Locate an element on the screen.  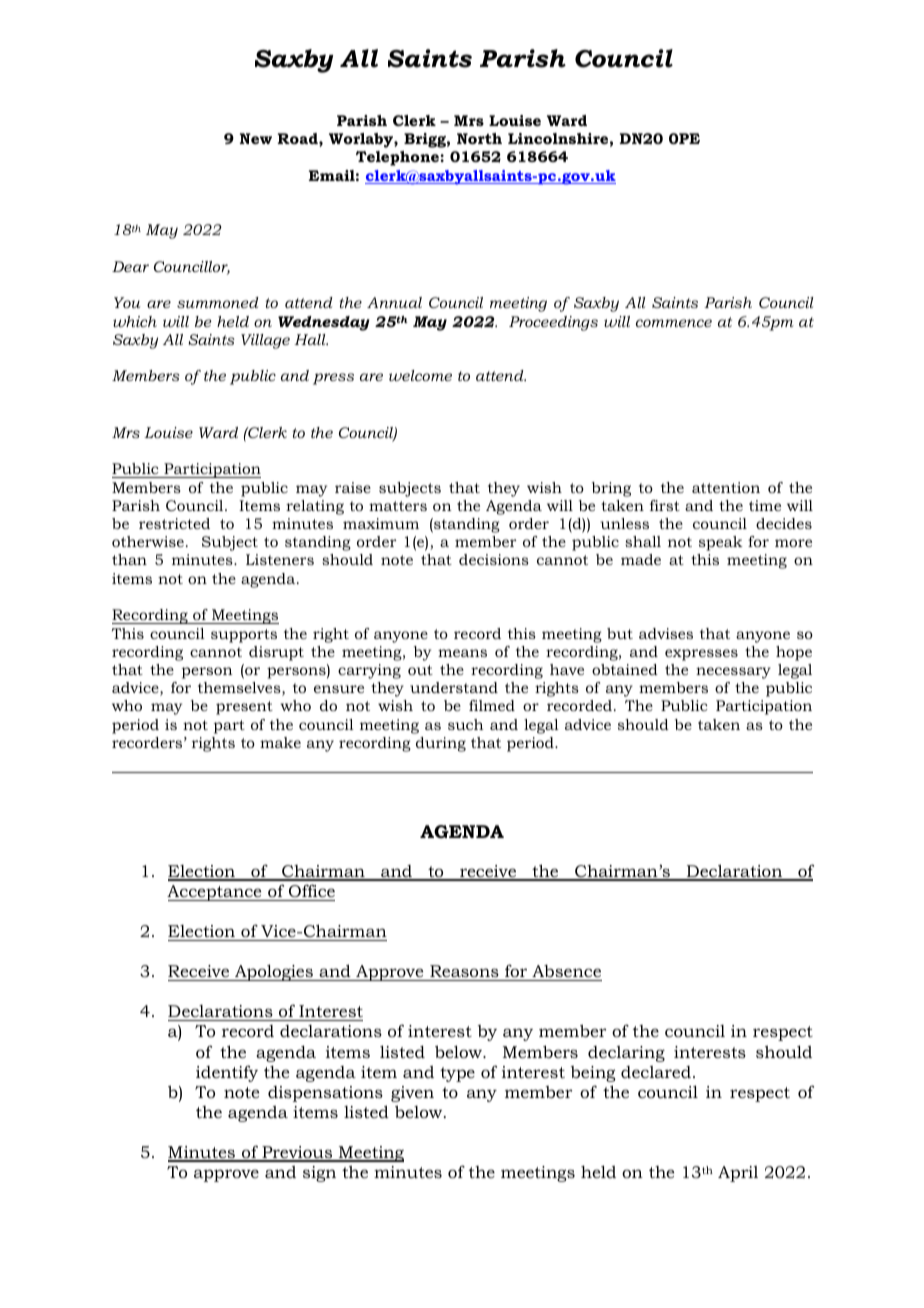
Previous is located at coordinates (297, 1153).
